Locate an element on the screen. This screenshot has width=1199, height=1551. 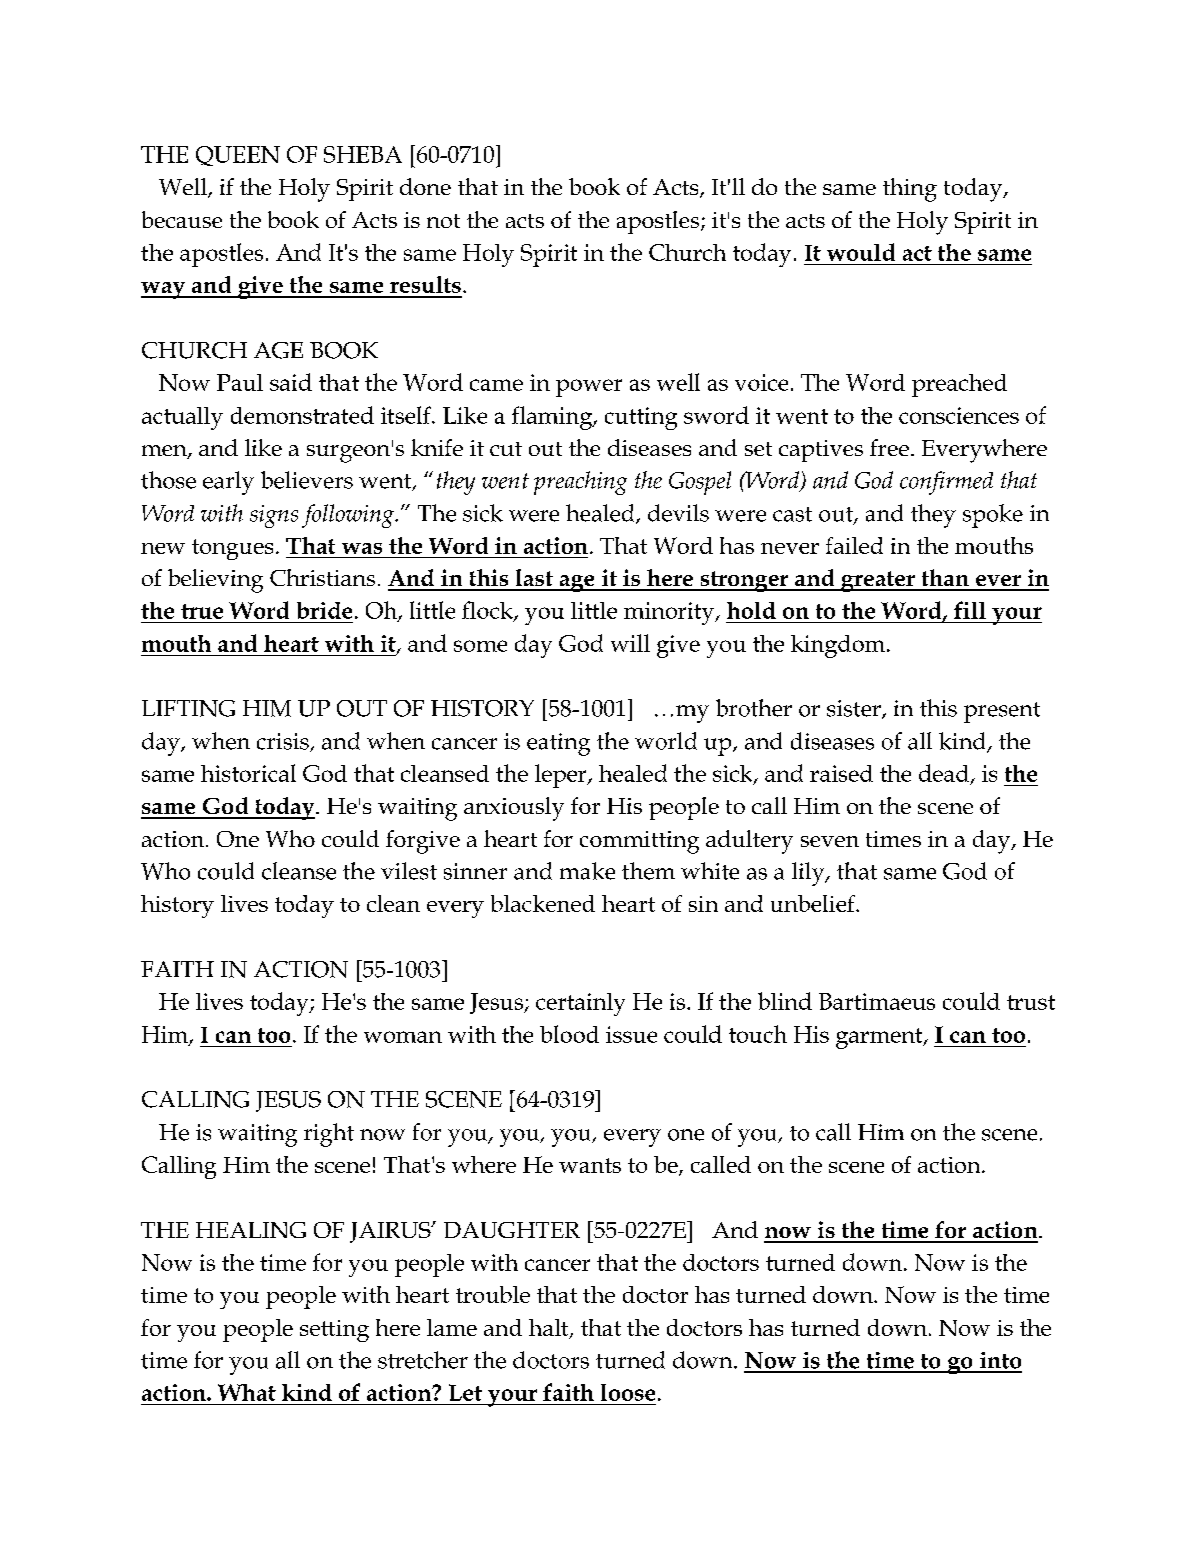
thing is located at coordinates (910, 190).
